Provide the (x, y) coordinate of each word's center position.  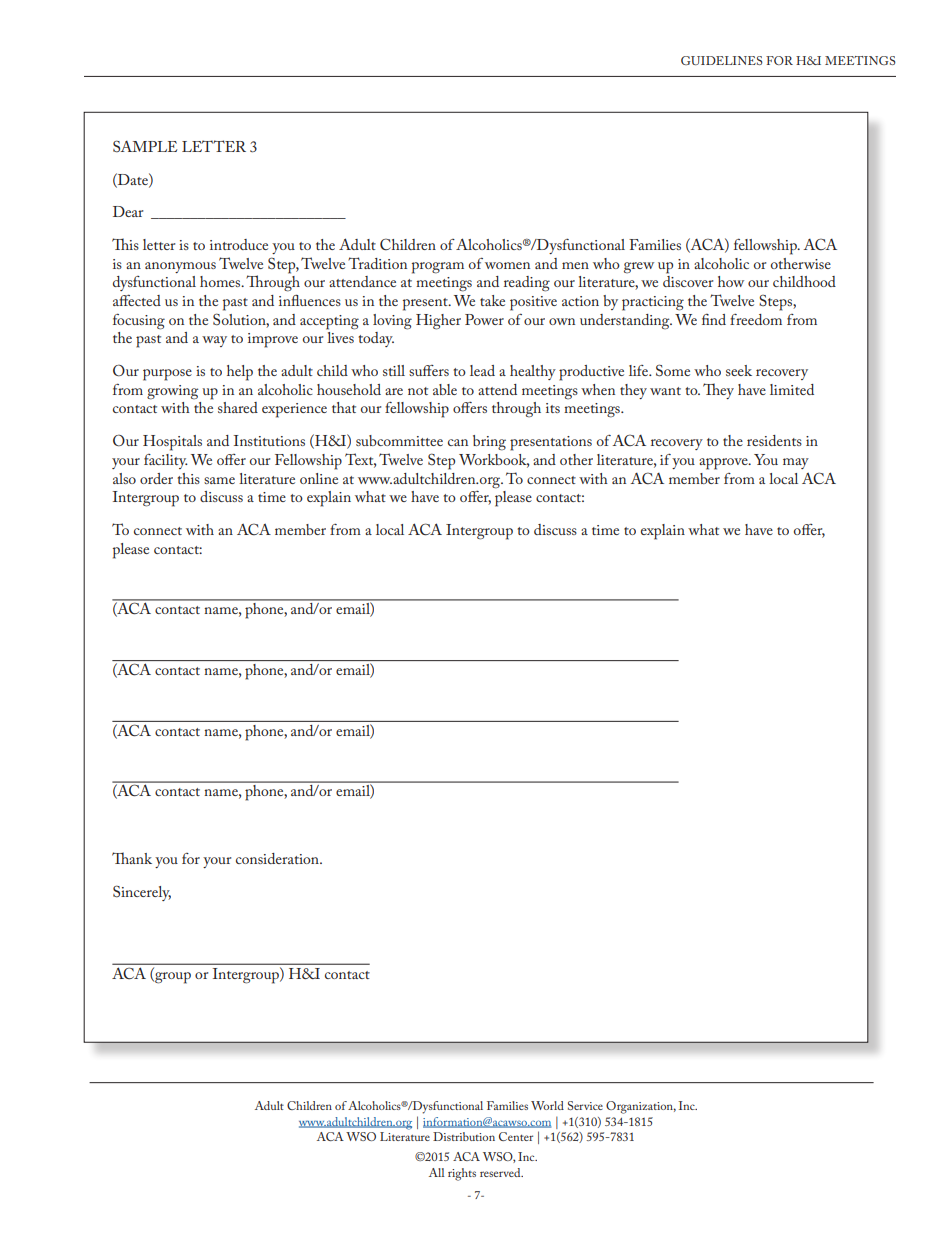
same (219, 480)
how (731, 281)
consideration (278, 858)
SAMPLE (145, 146)
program (438, 268)
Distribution (464, 1136)
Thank (132, 858)
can (458, 442)
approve (724, 464)
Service (585, 1105)
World (547, 1105)
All (436, 1172)
